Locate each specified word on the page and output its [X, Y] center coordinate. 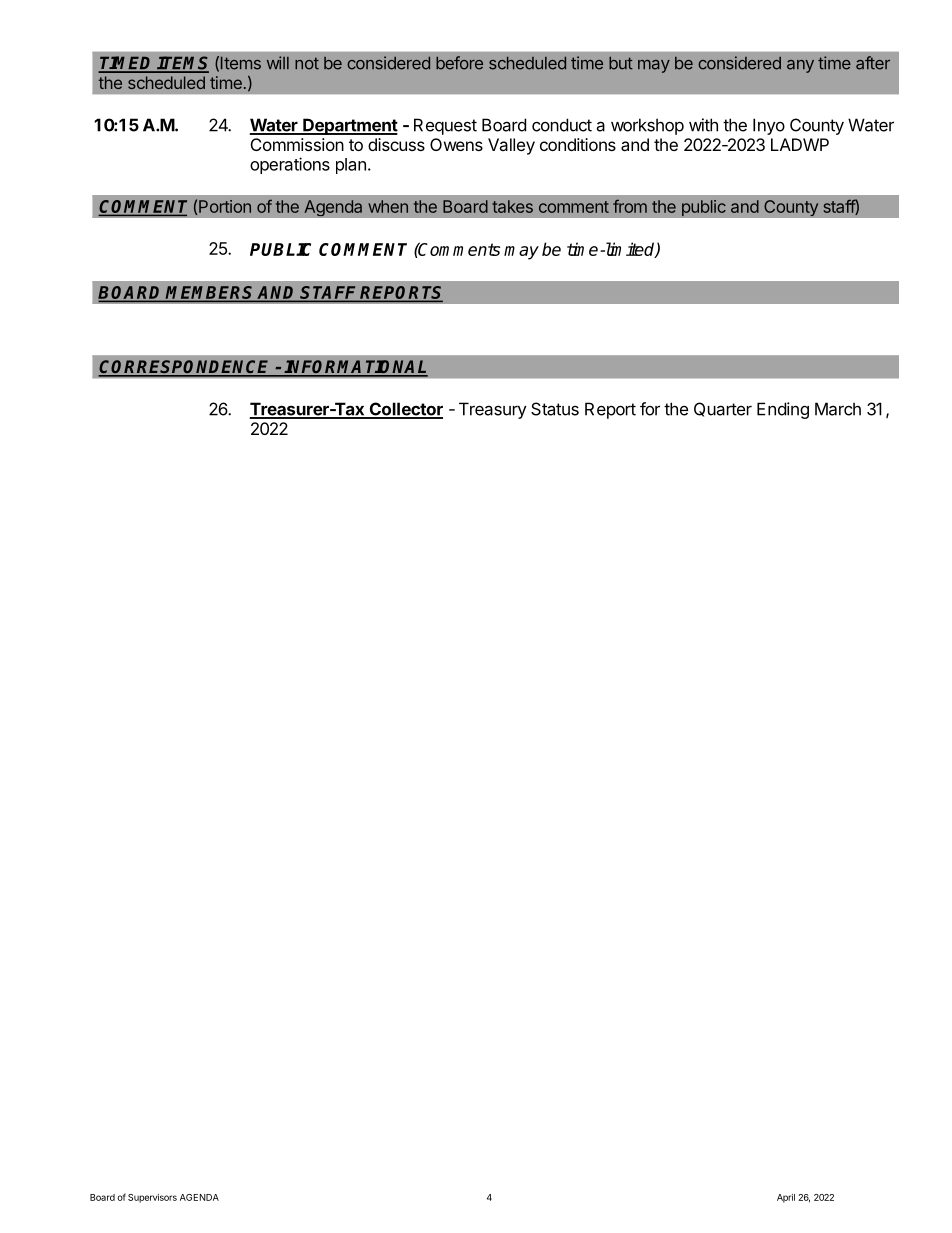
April [786, 1198]
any [800, 66]
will [278, 62]
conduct [562, 125]
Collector [405, 410]
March [838, 409]
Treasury [493, 410]
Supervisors [152, 1198]
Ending [783, 410]
